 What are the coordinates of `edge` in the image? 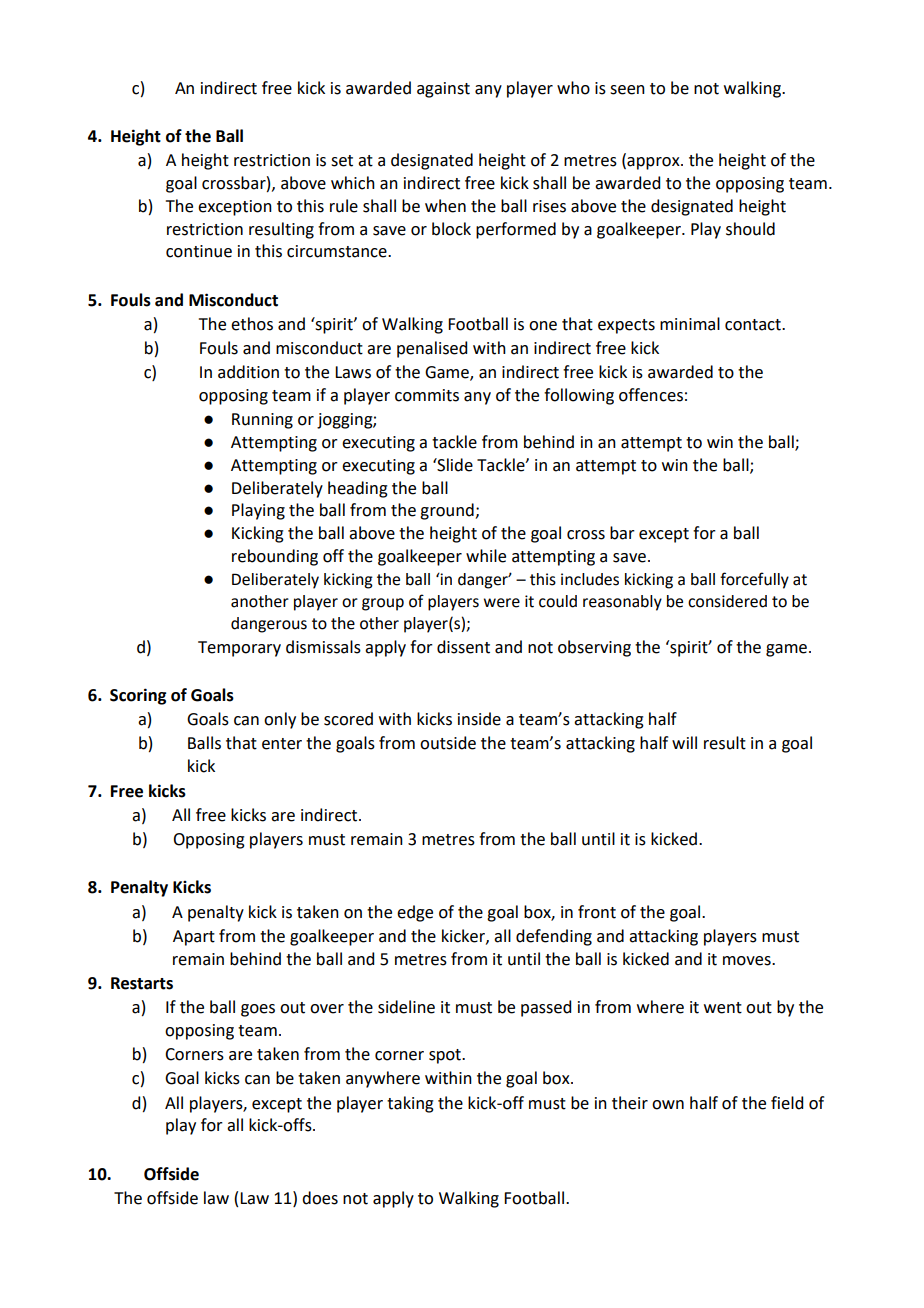 It's located at (415, 913).
